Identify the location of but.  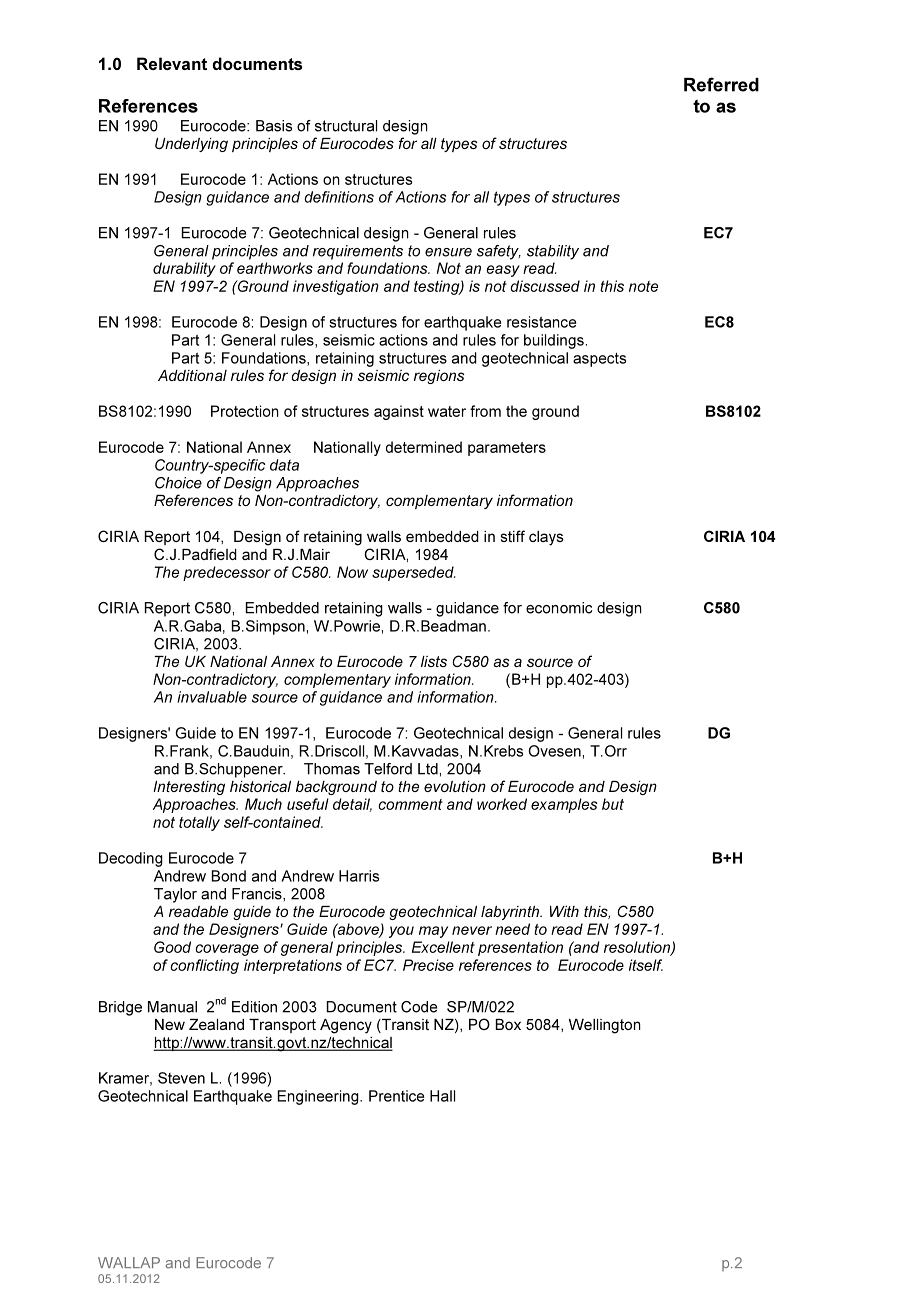
(613, 804).
